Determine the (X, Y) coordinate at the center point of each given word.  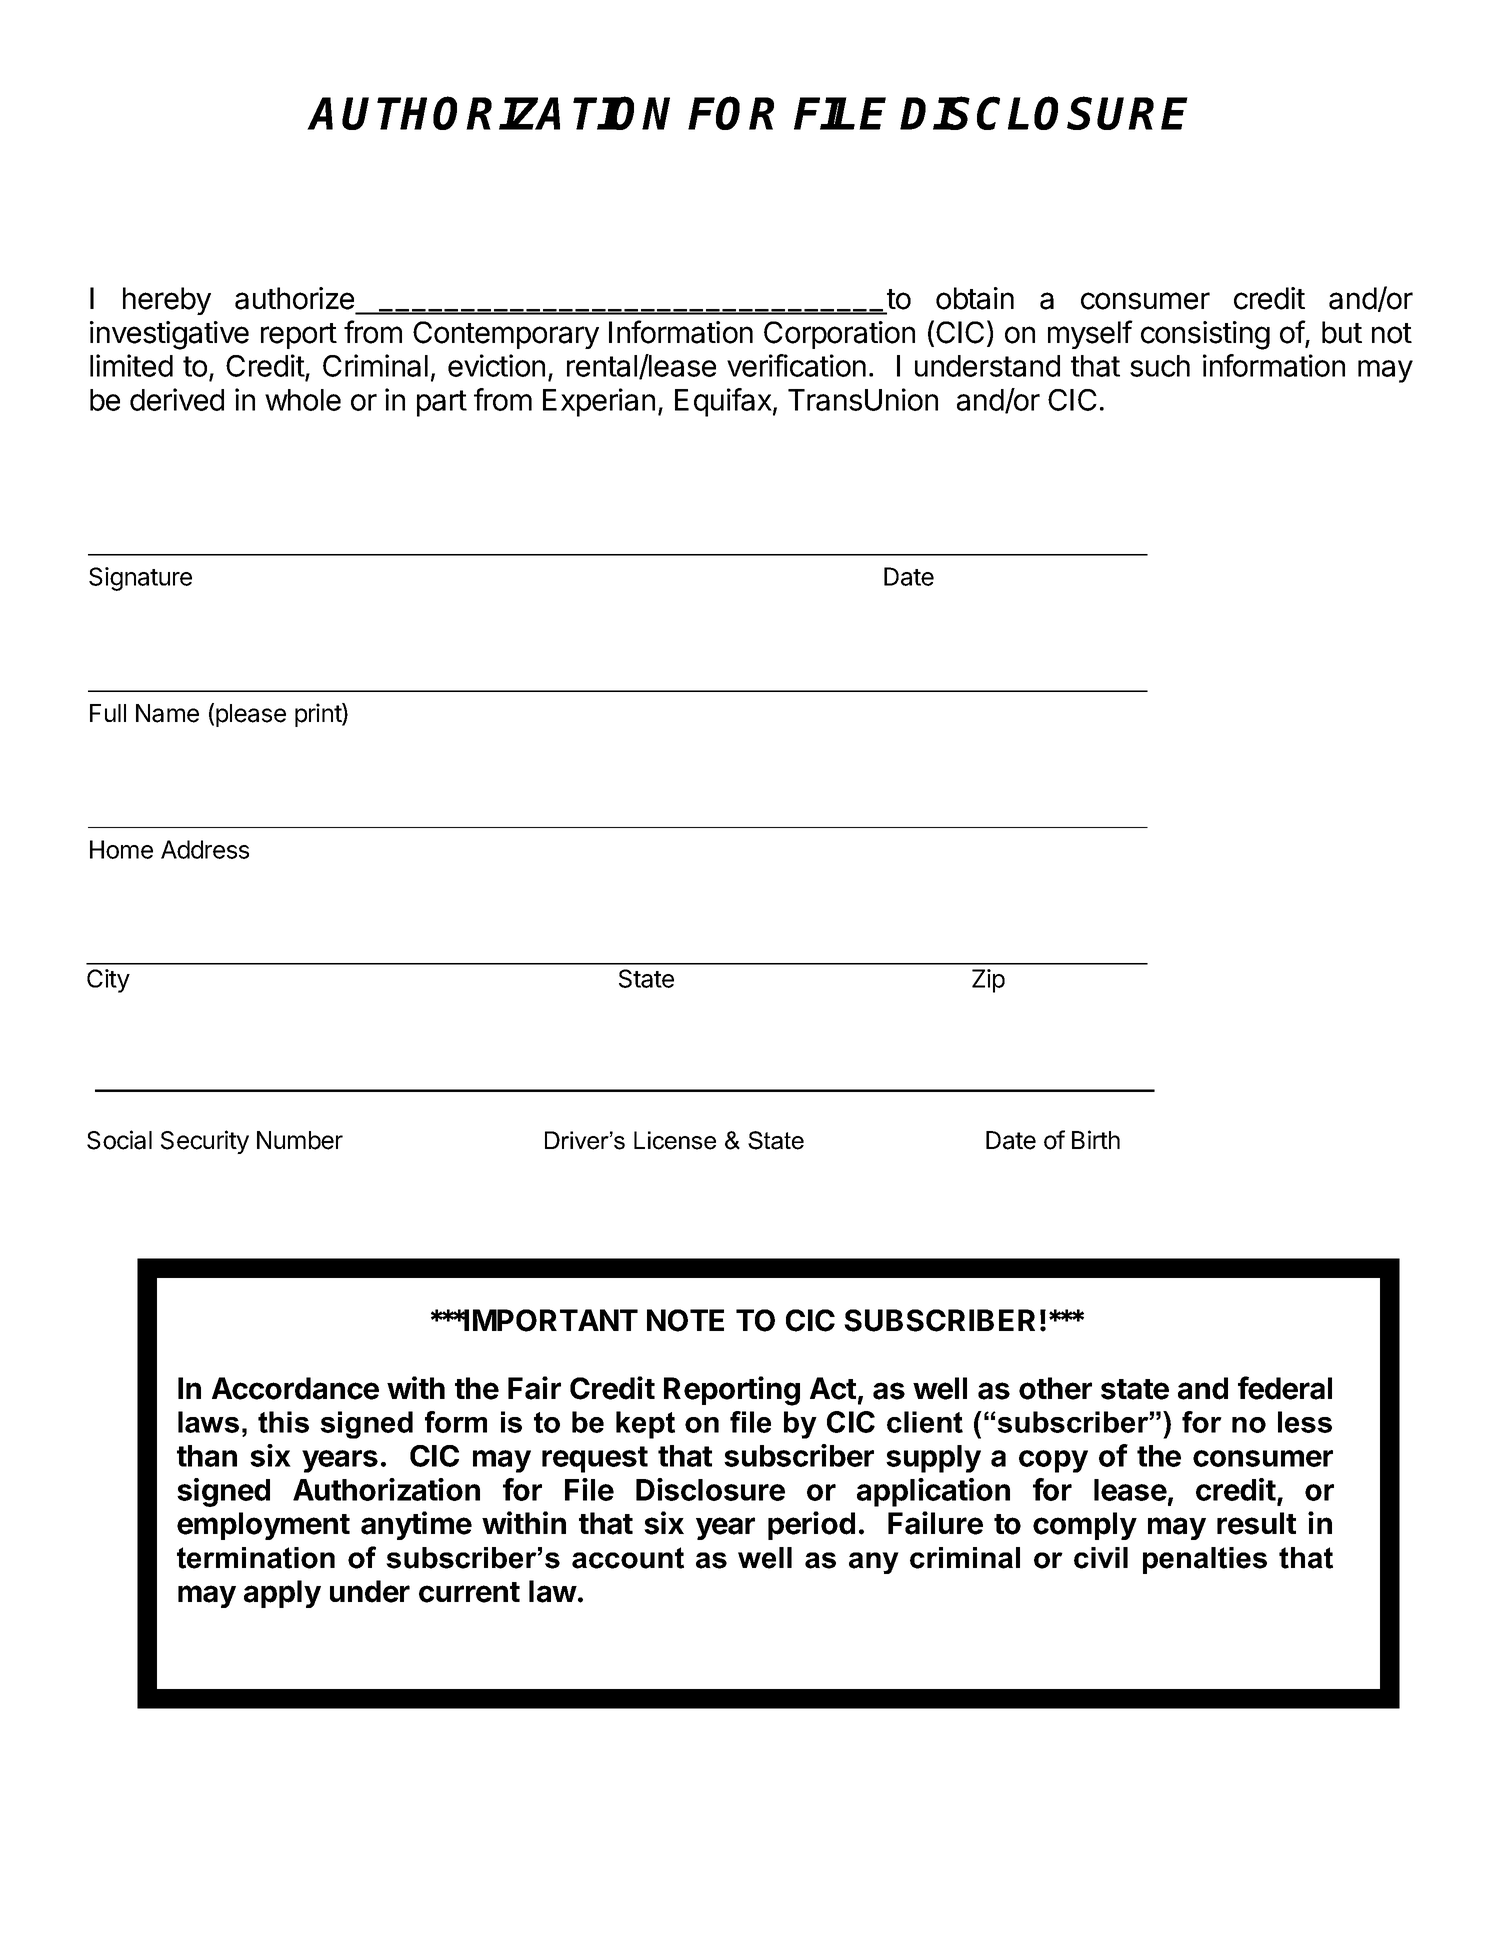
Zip (988, 981)
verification (796, 365)
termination (256, 1558)
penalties (1205, 1560)
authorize (294, 298)
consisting (1205, 335)
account (628, 1558)
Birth (1096, 1139)
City (108, 981)
